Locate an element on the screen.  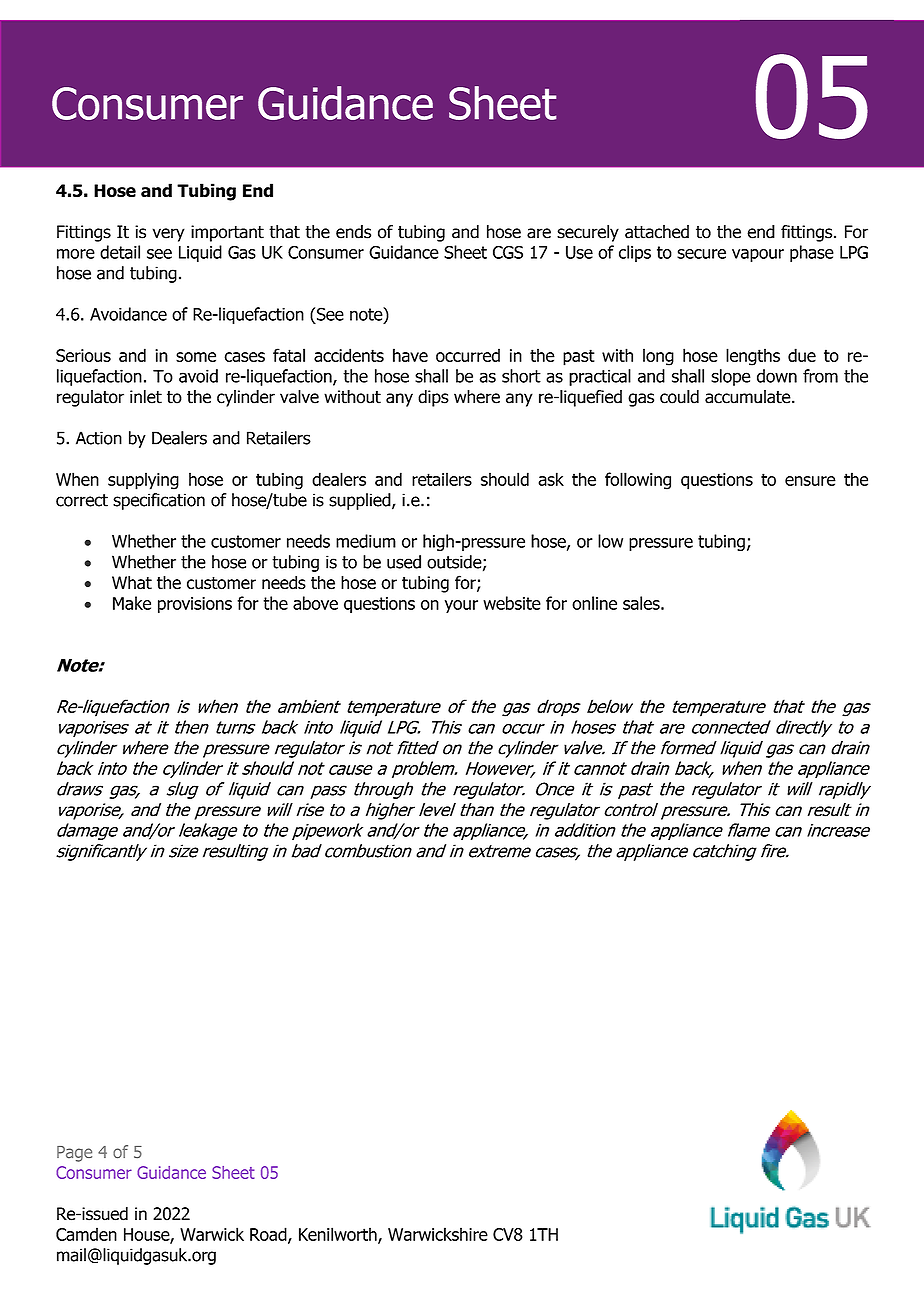
very is located at coordinates (169, 235).
